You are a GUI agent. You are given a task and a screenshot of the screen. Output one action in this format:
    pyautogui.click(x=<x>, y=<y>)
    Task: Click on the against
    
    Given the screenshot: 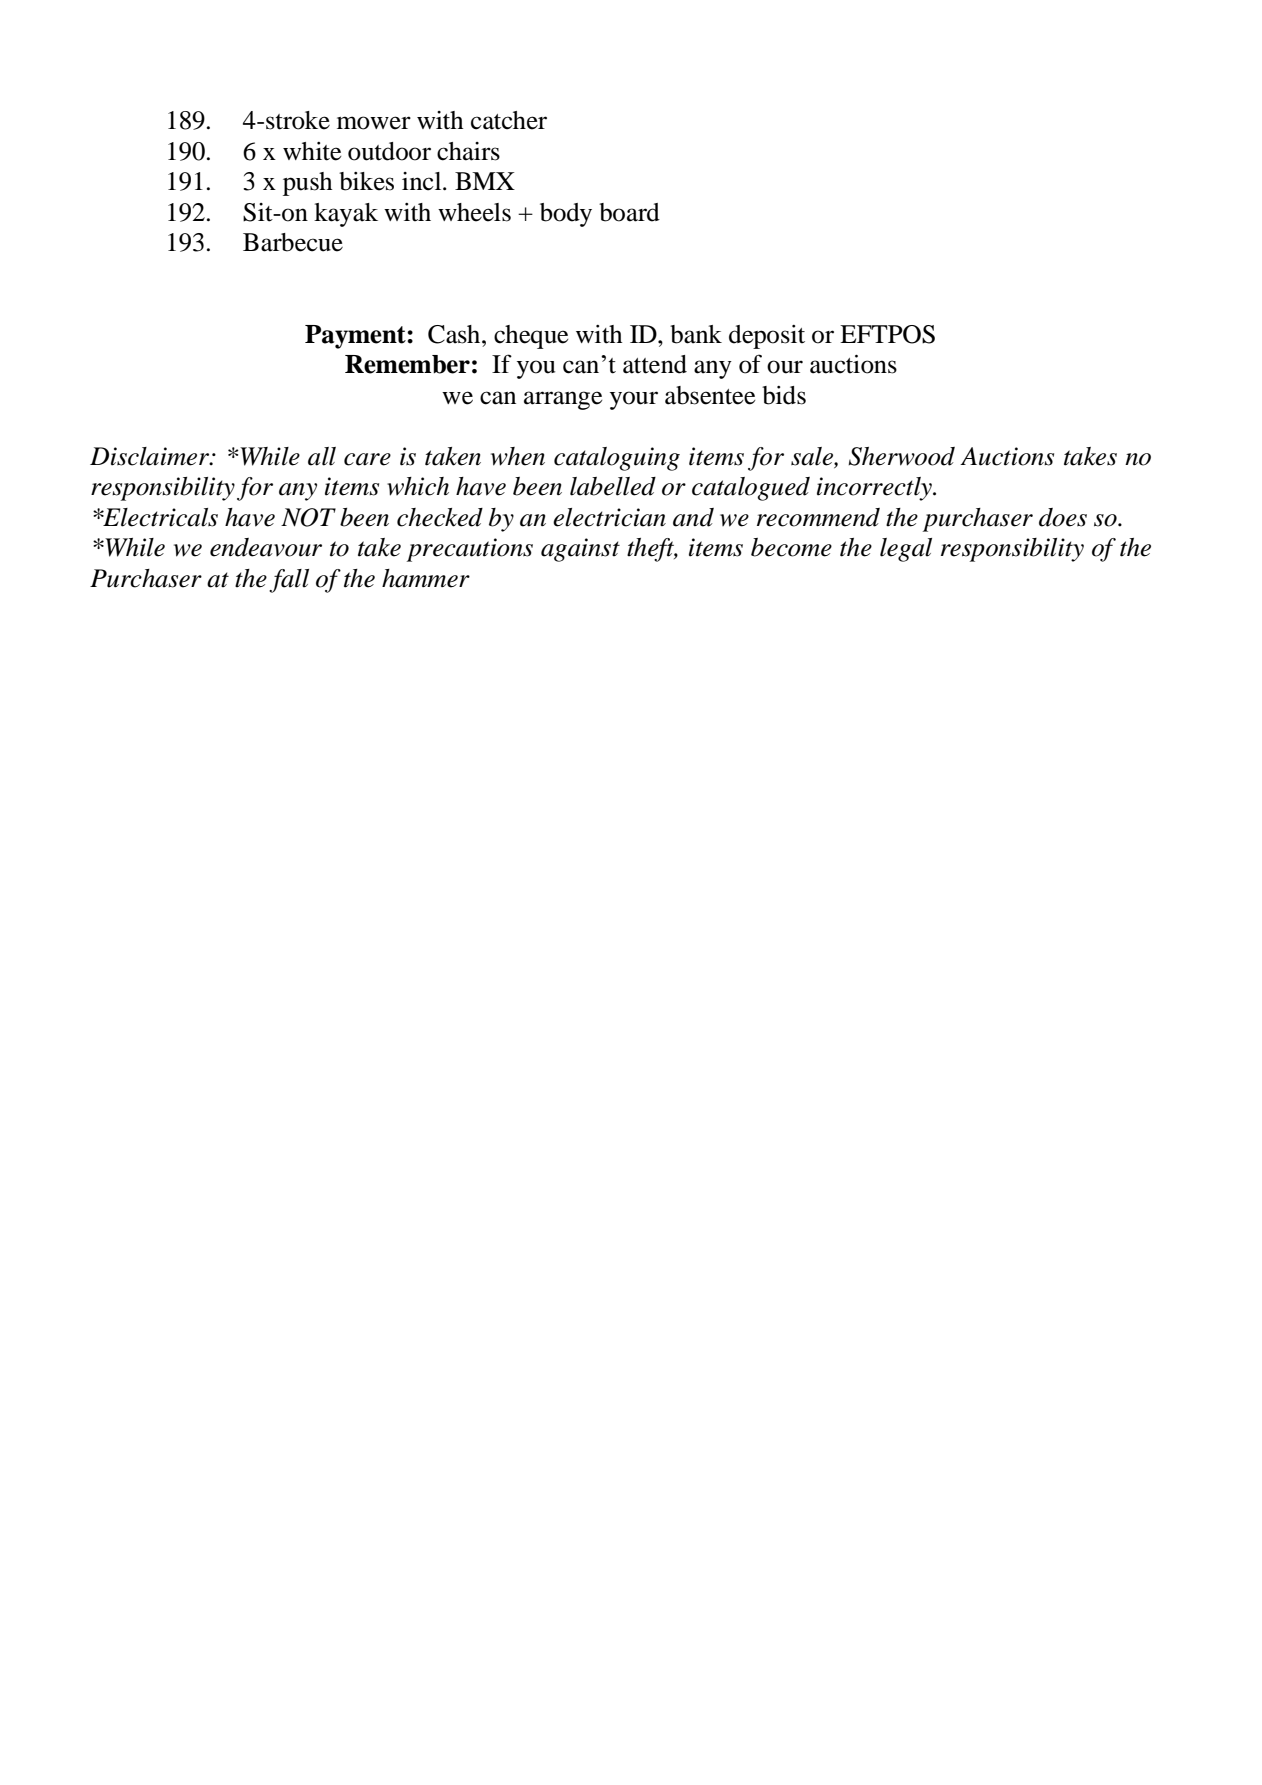 What is the action you would take?
    pyautogui.click(x=580, y=550)
